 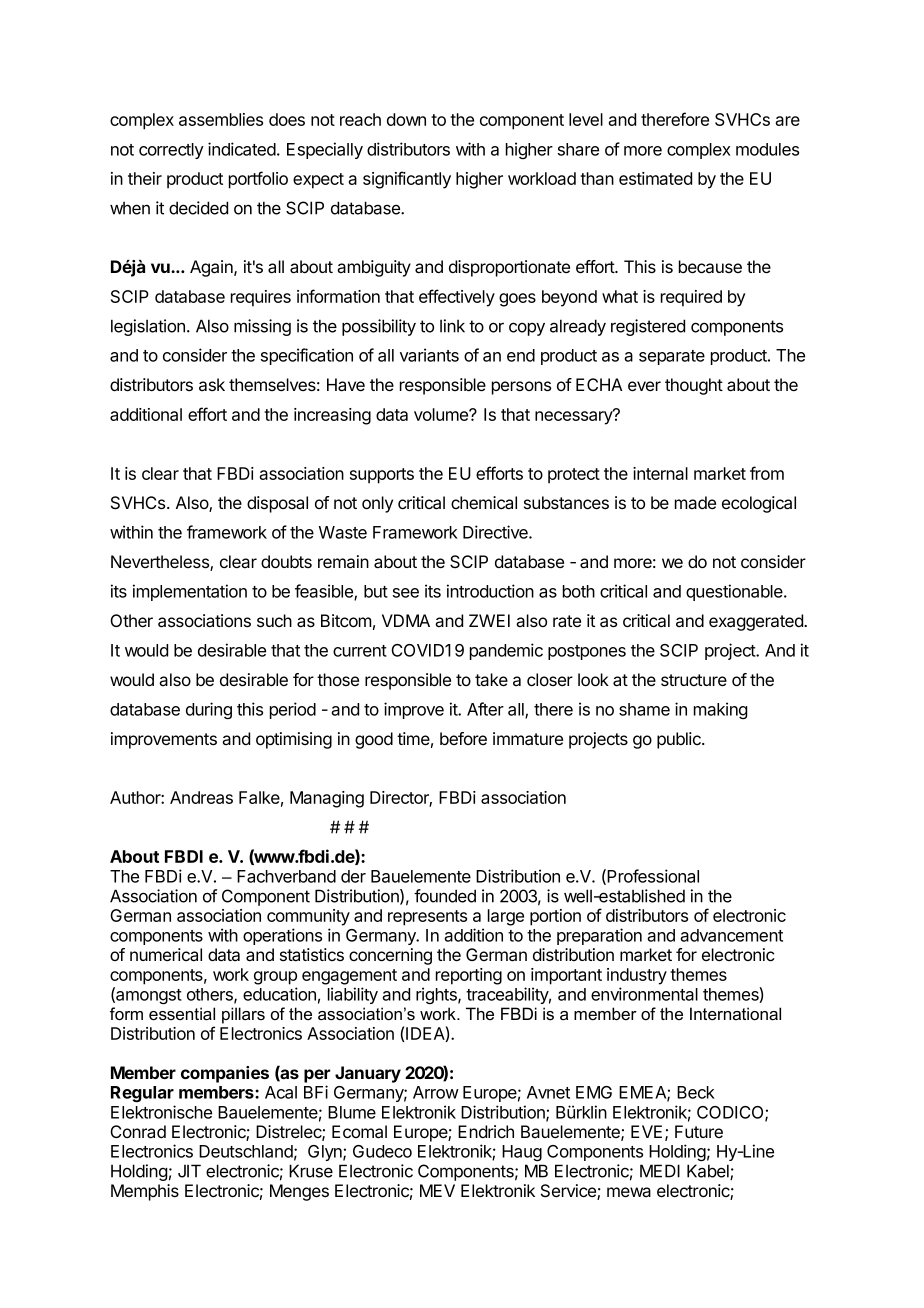 I want to click on JIT, so click(x=189, y=1171).
